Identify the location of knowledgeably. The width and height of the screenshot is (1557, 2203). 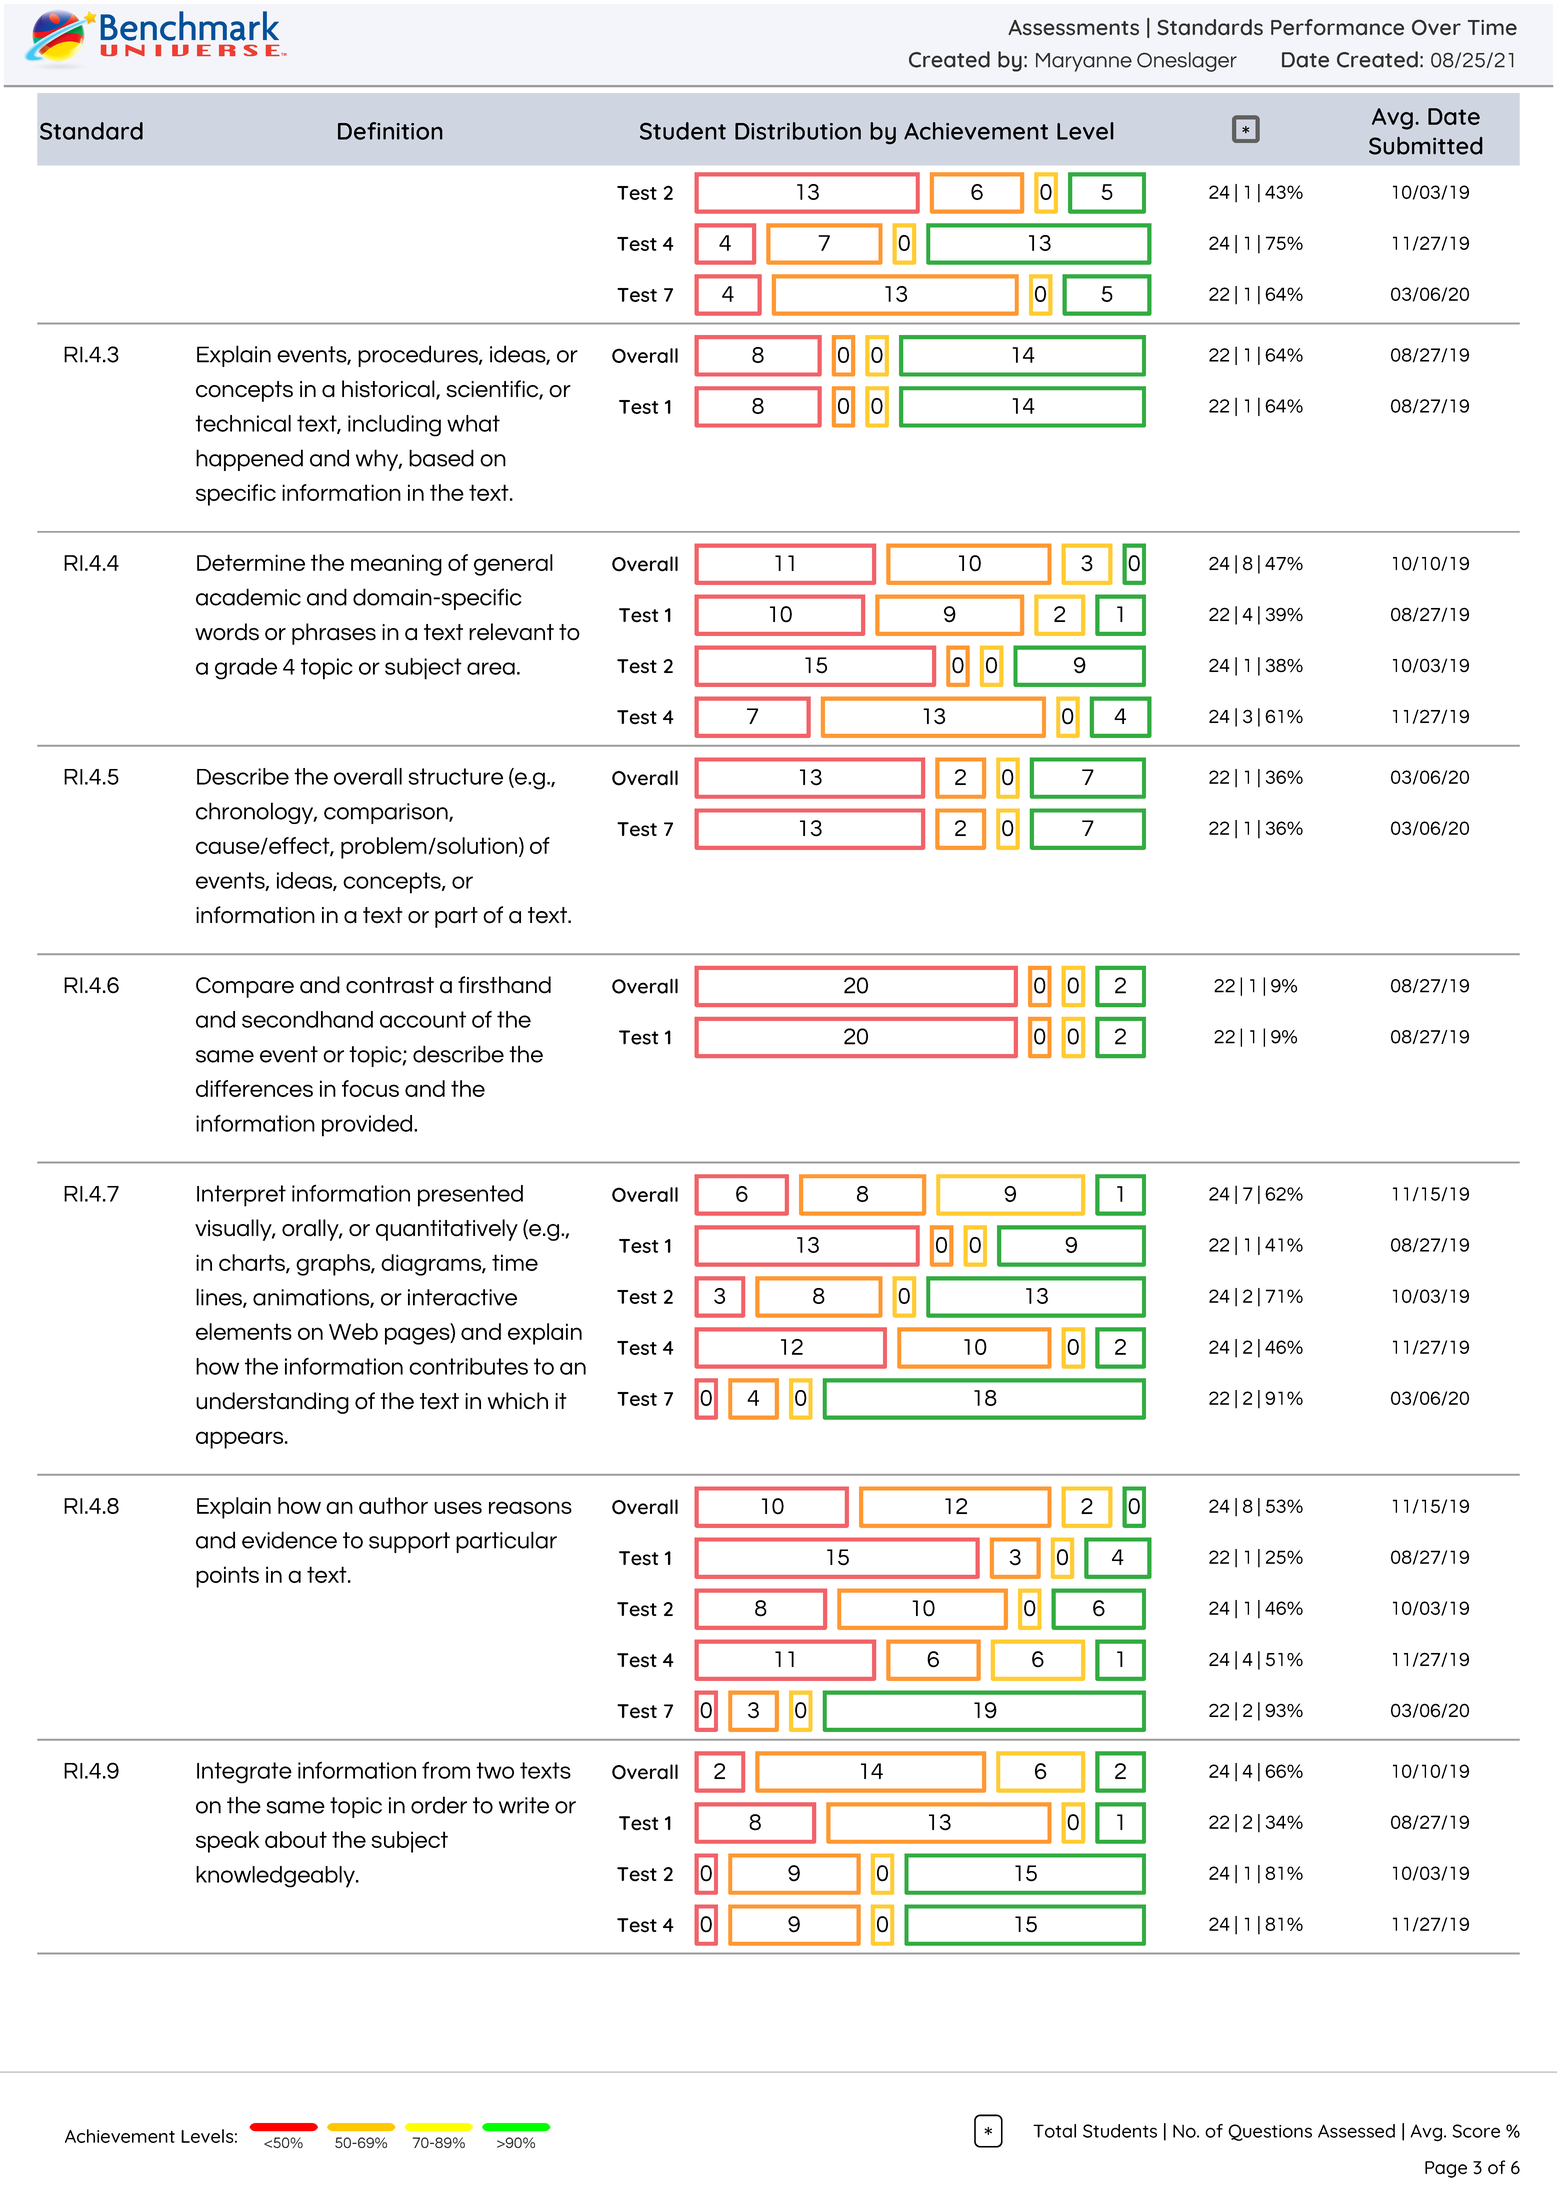
(276, 1877).
